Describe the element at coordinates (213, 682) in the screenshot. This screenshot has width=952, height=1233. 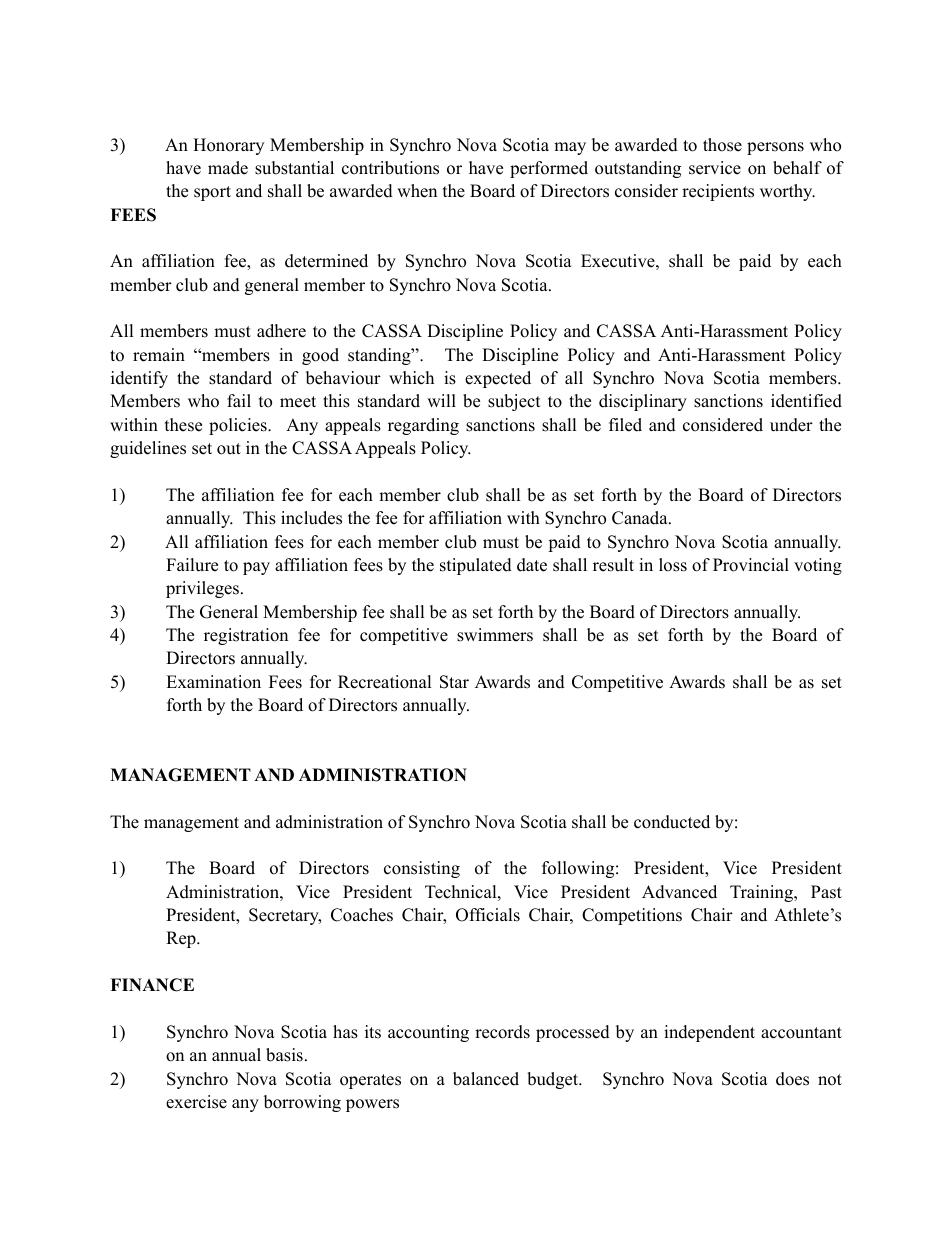
I see `Examination` at that location.
